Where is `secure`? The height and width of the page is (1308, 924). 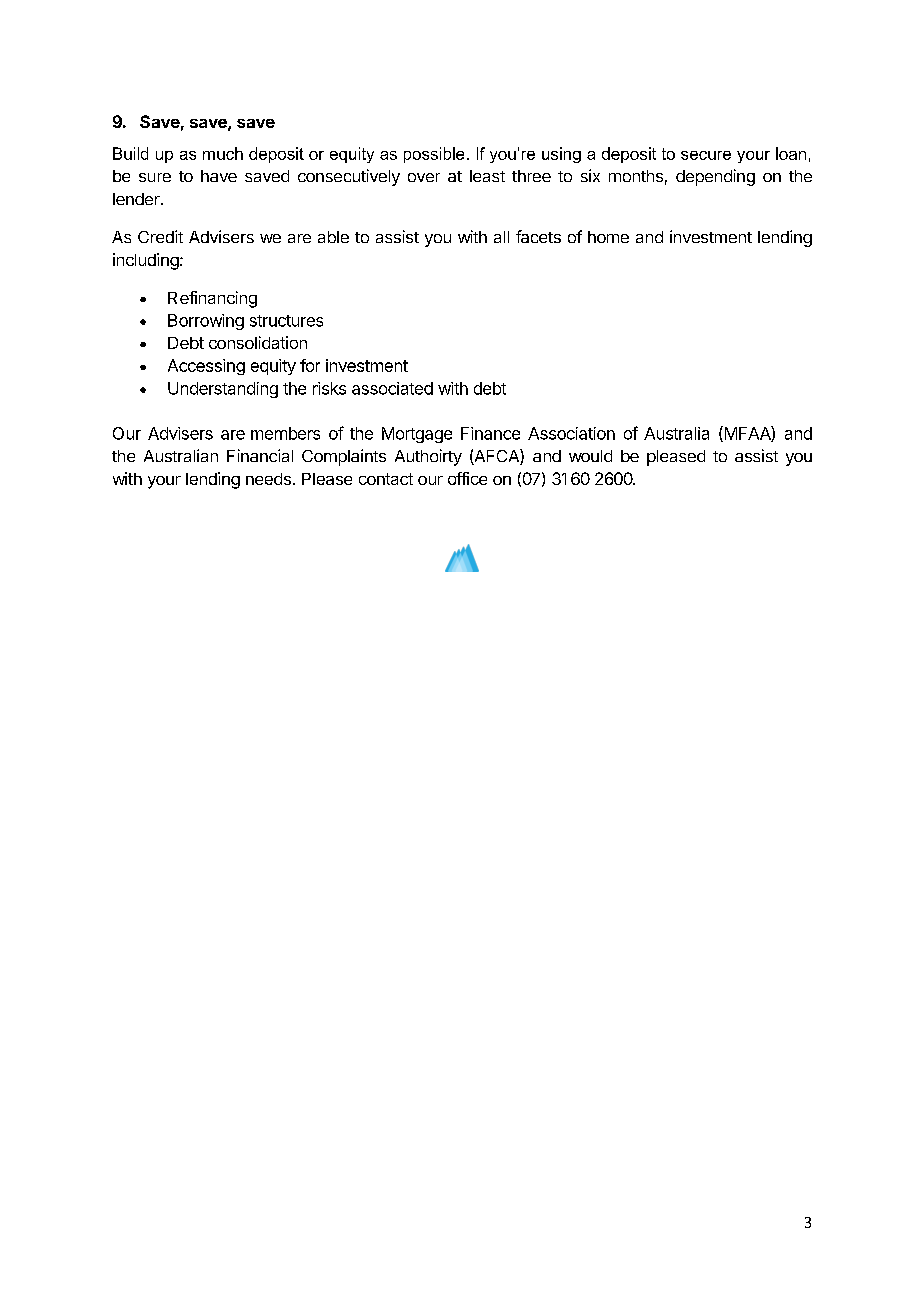 secure is located at coordinates (706, 155).
